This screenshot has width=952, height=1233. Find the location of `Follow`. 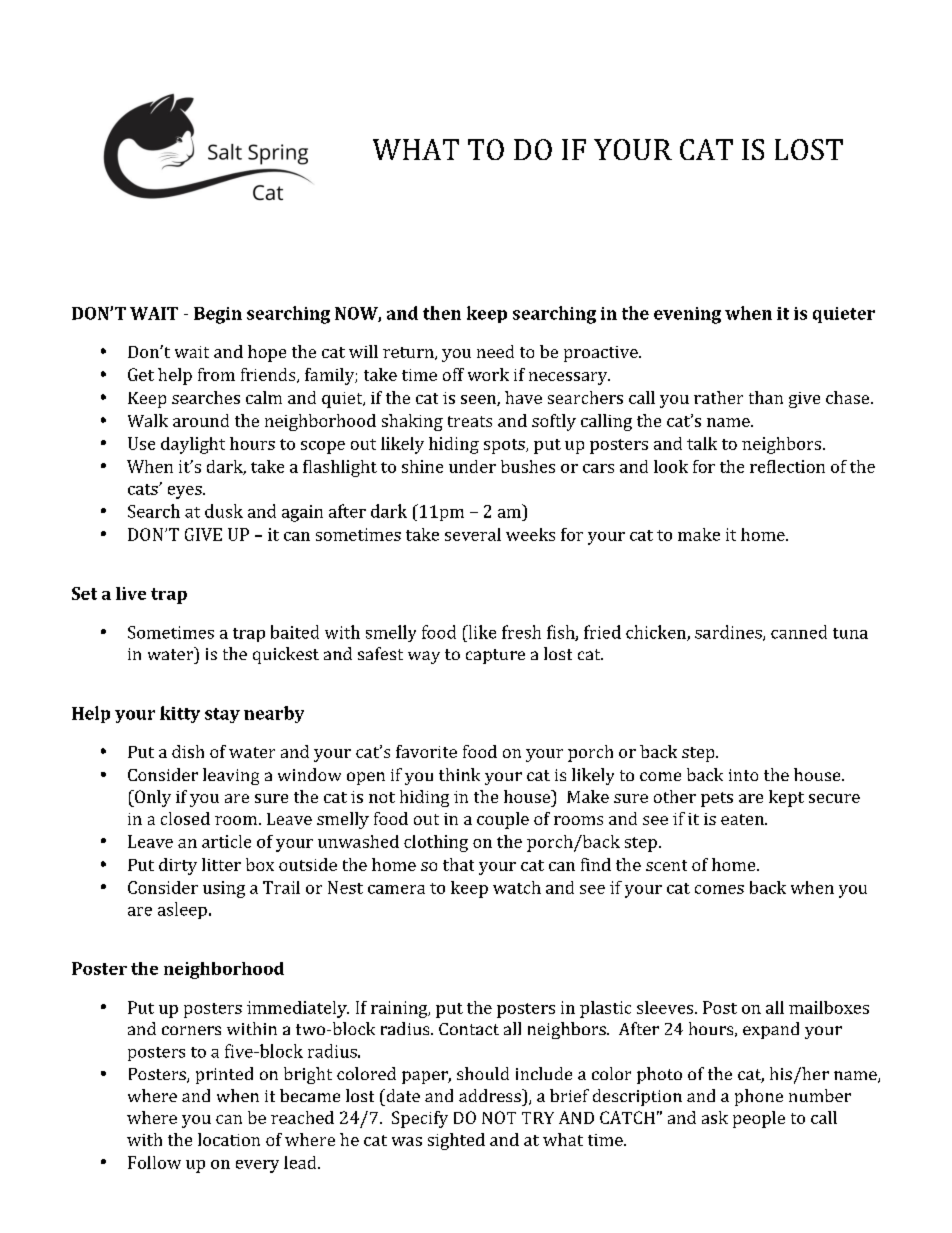

Follow is located at coordinates (154, 1162).
